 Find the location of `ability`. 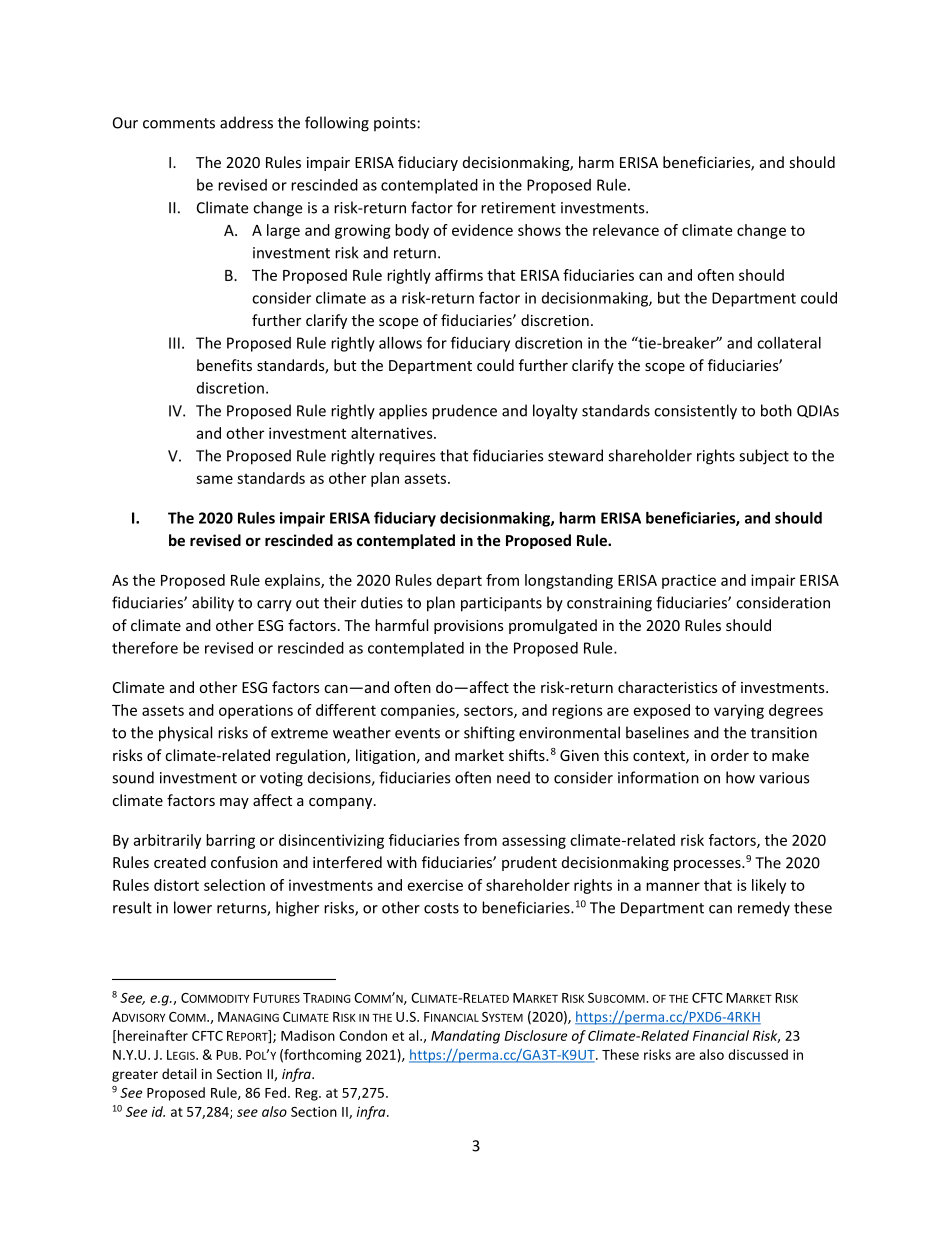

ability is located at coordinates (213, 604).
